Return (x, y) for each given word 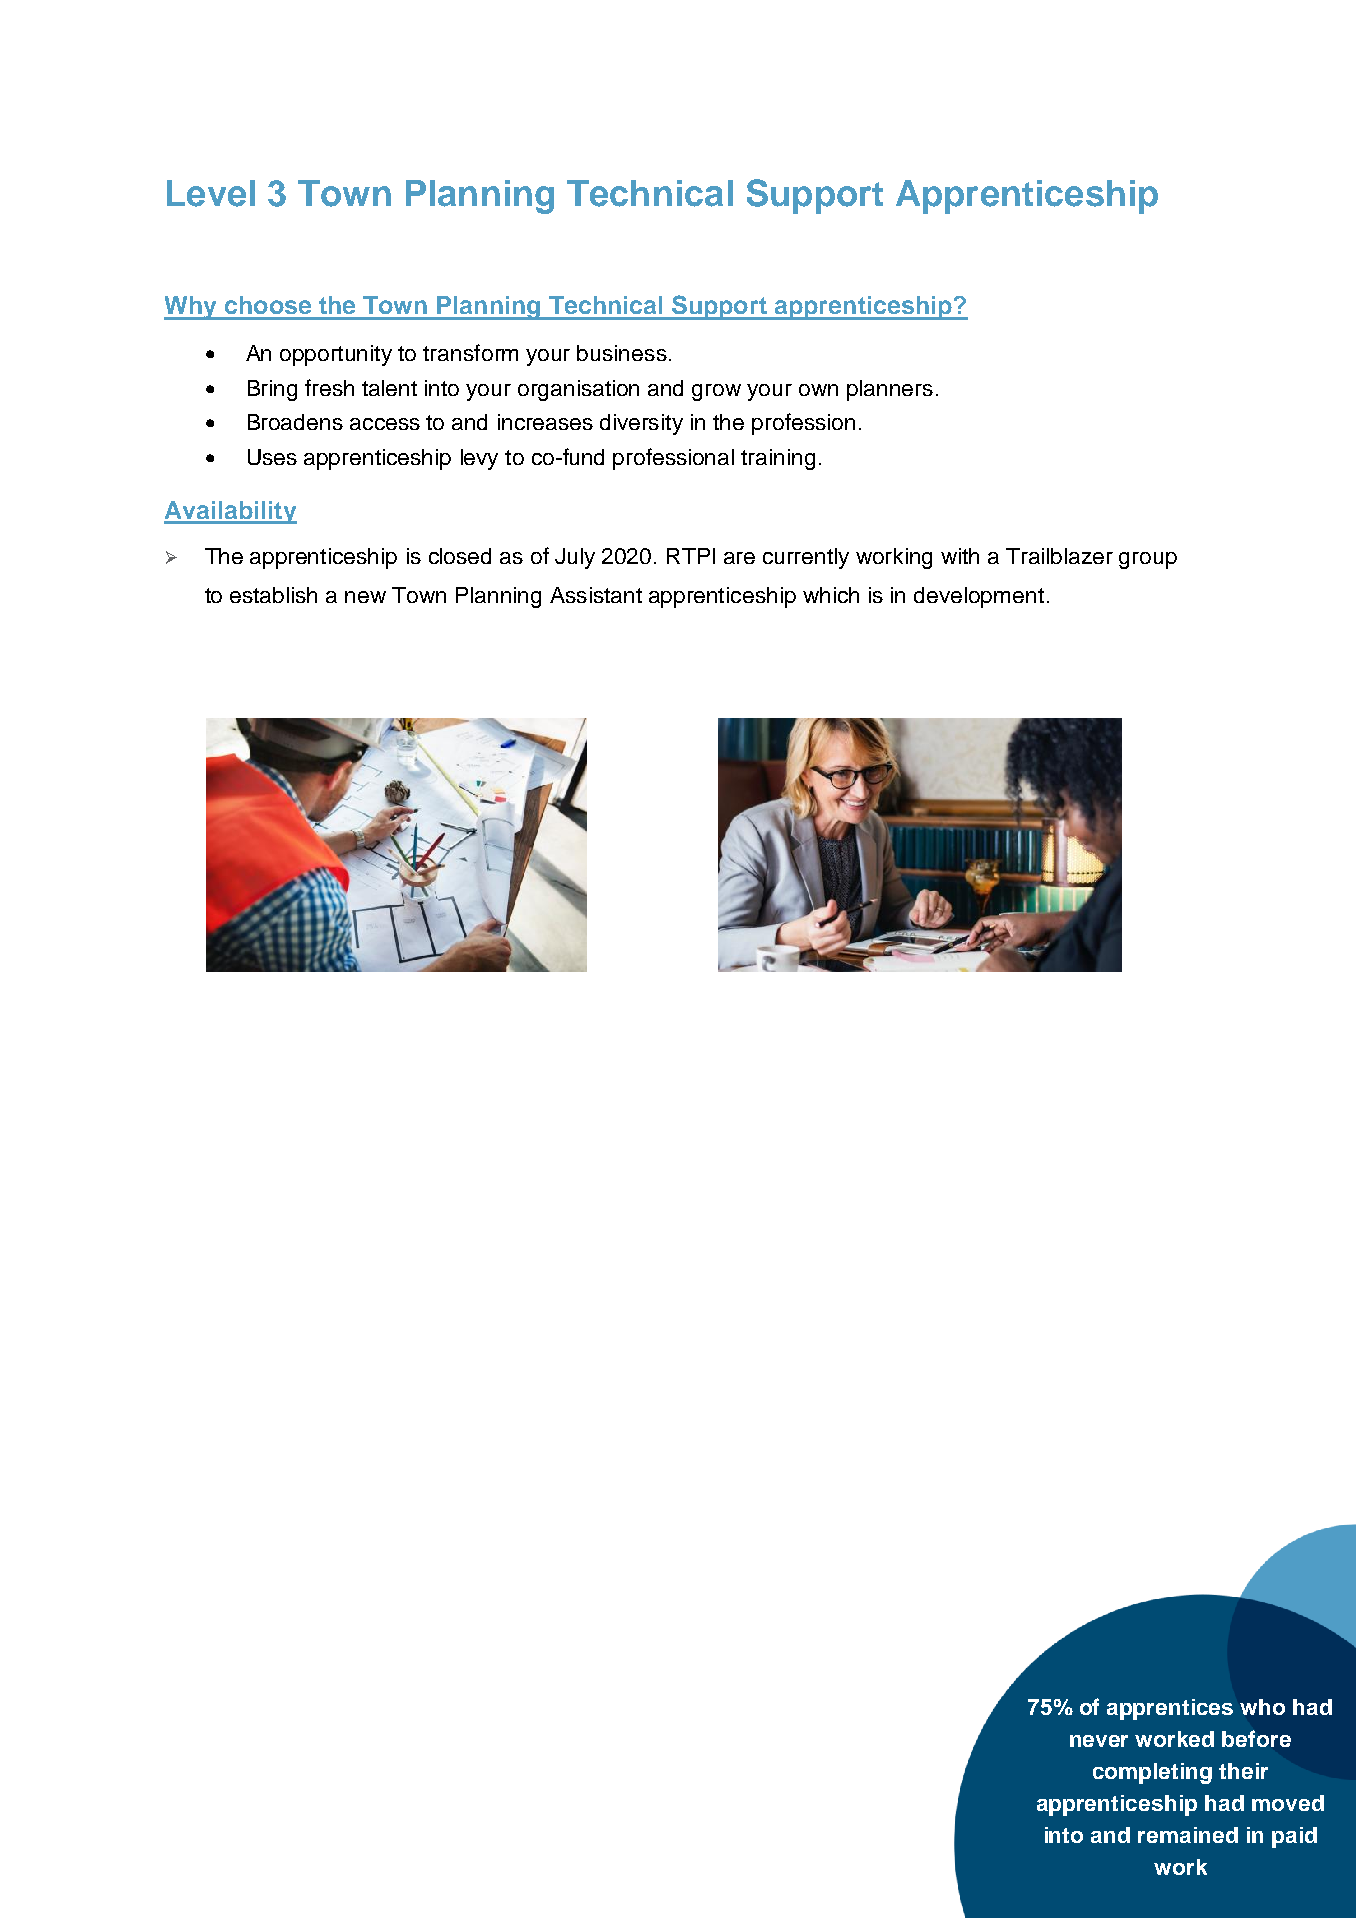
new (365, 597)
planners (890, 390)
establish (273, 595)
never (1099, 1741)
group (1148, 560)
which (831, 595)
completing (1152, 1773)
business (622, 353)
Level (211, 193)
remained (1188, 1835)
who (1262, 1707)
